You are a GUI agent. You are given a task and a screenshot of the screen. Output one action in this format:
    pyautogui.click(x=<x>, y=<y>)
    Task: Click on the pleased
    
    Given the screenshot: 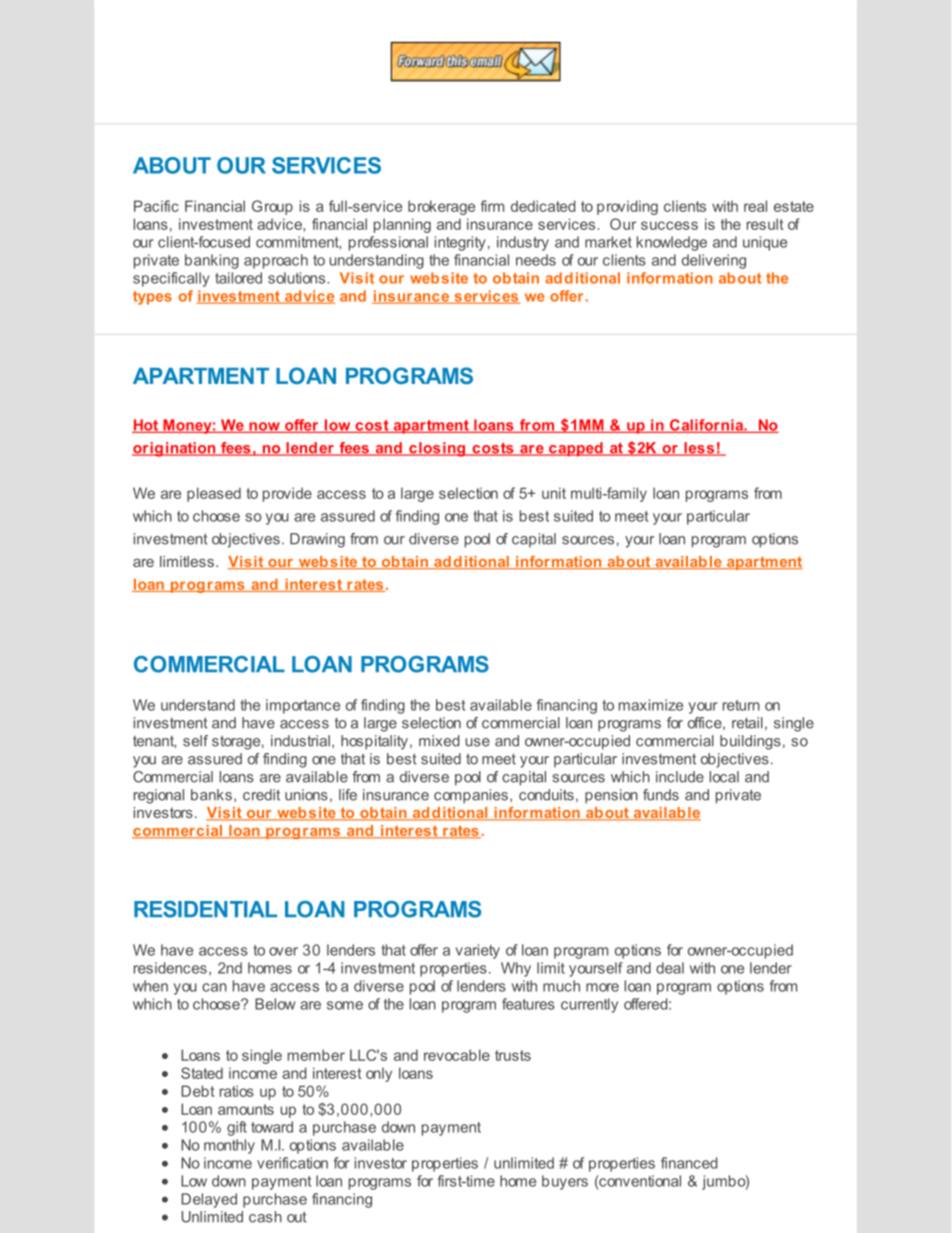 What is the action you would take?
    pyautogui.click(x=214, y=494)
